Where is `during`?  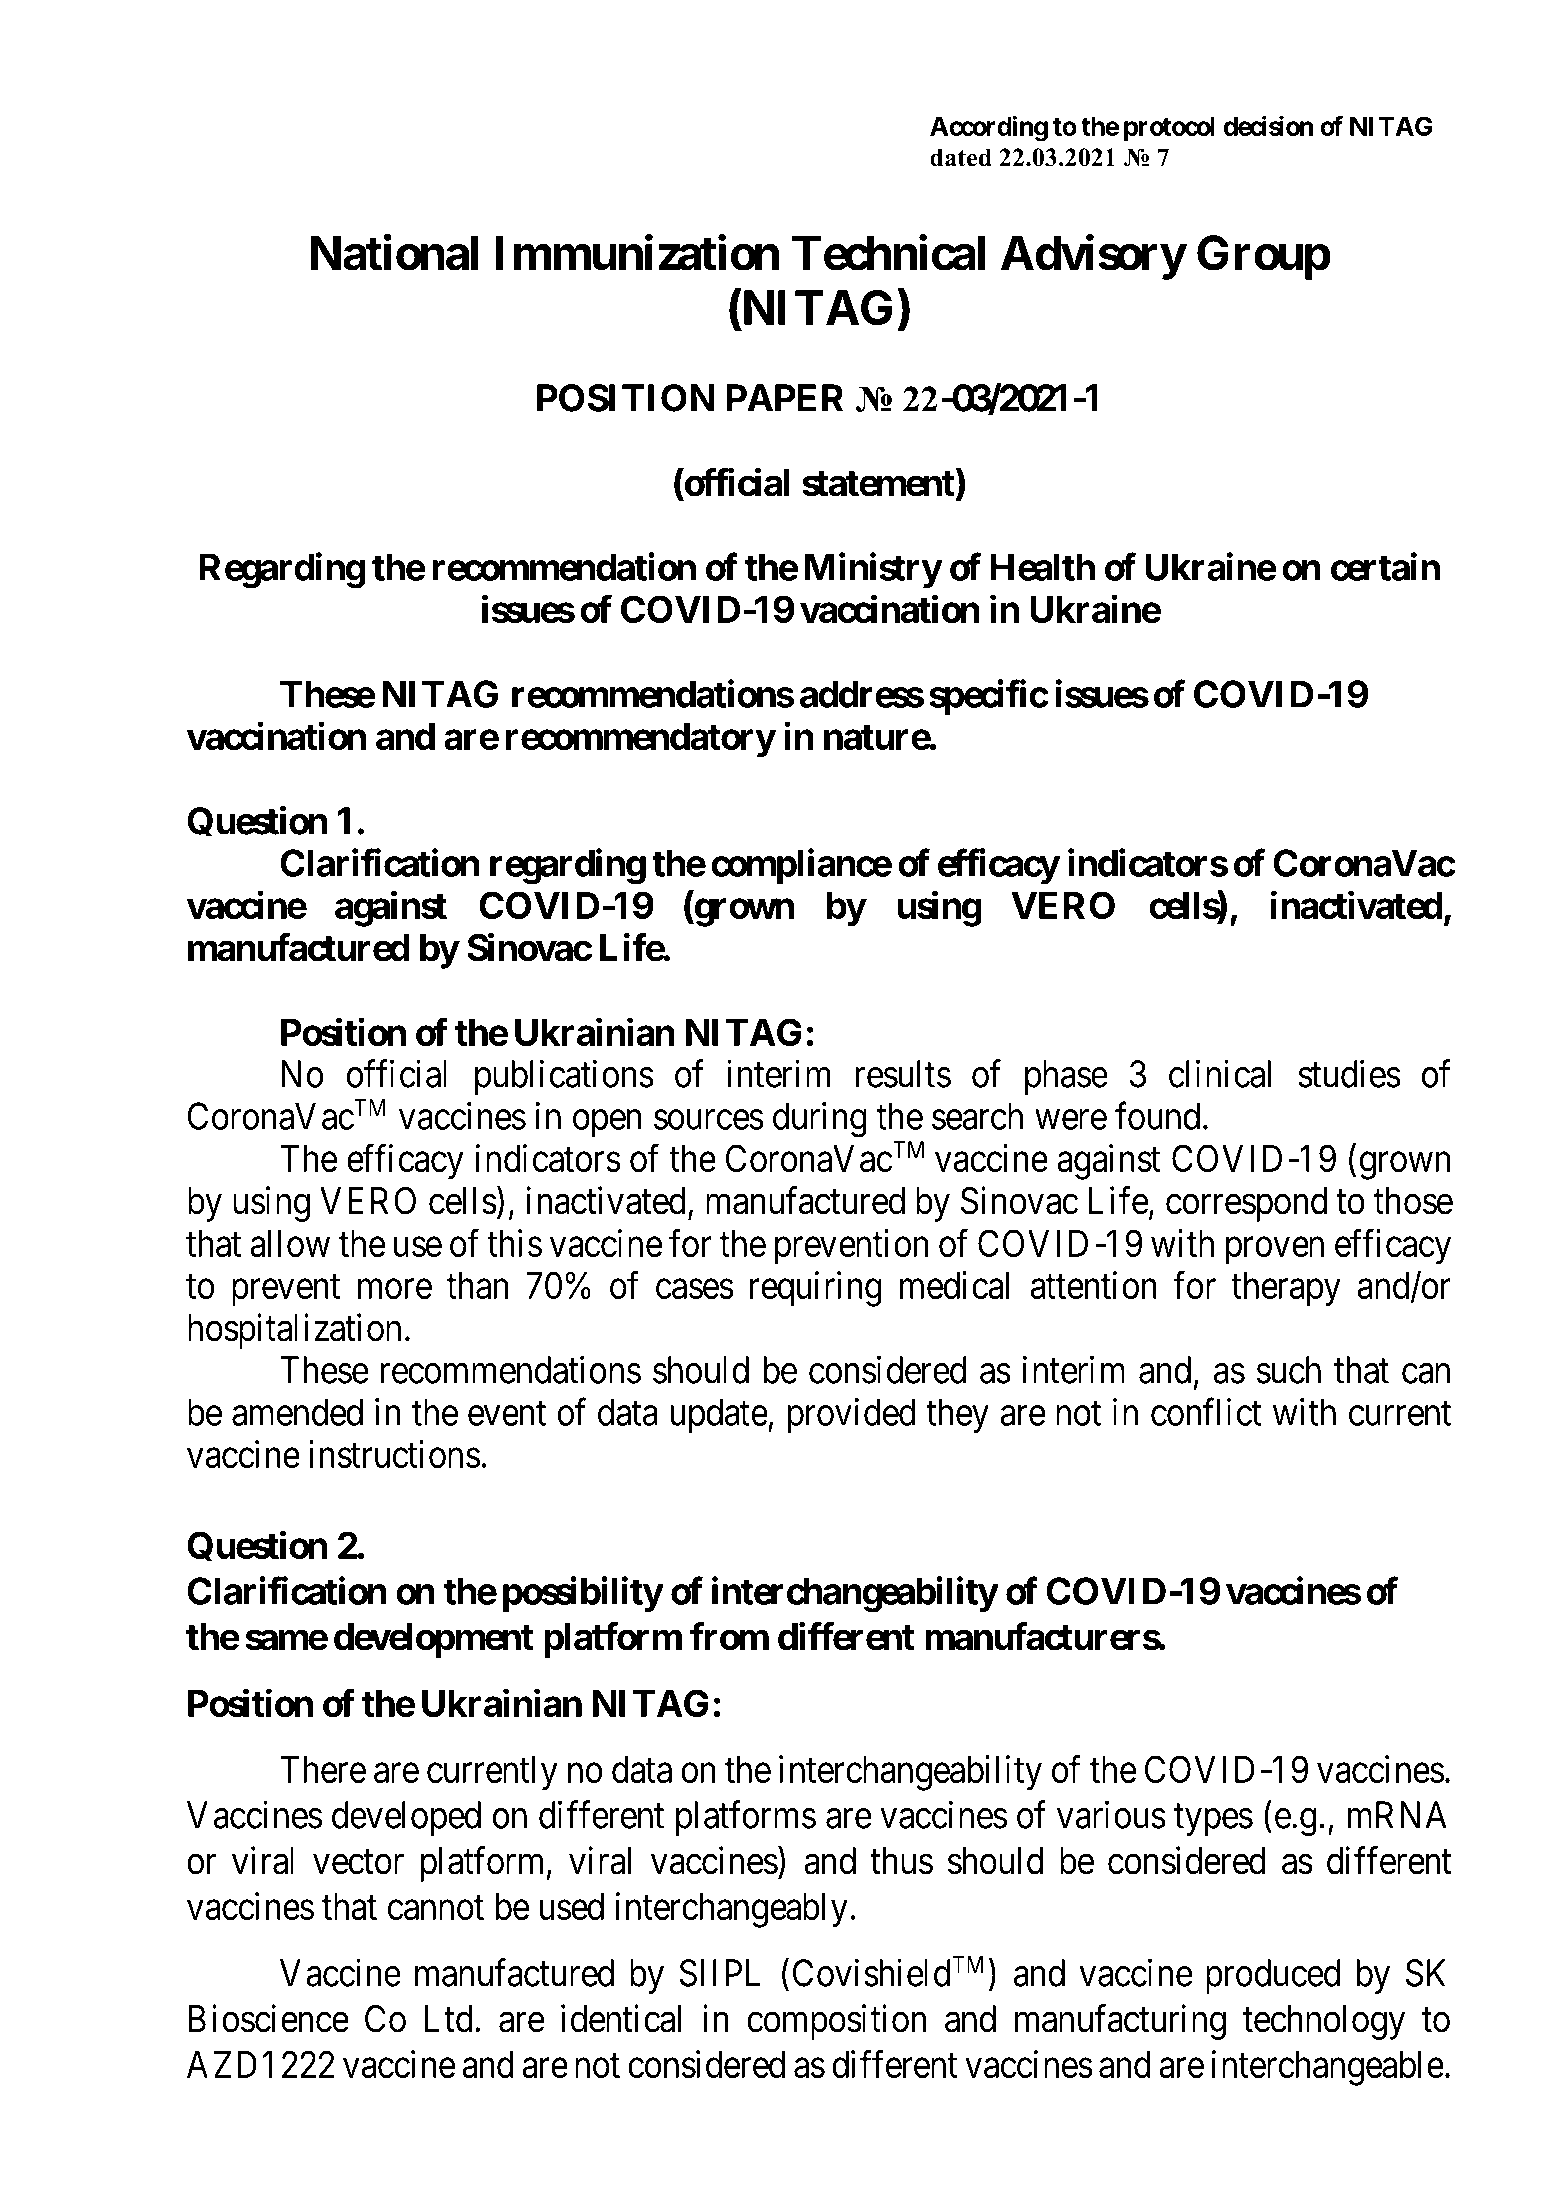 during is located at coordinates (820, 1120).
